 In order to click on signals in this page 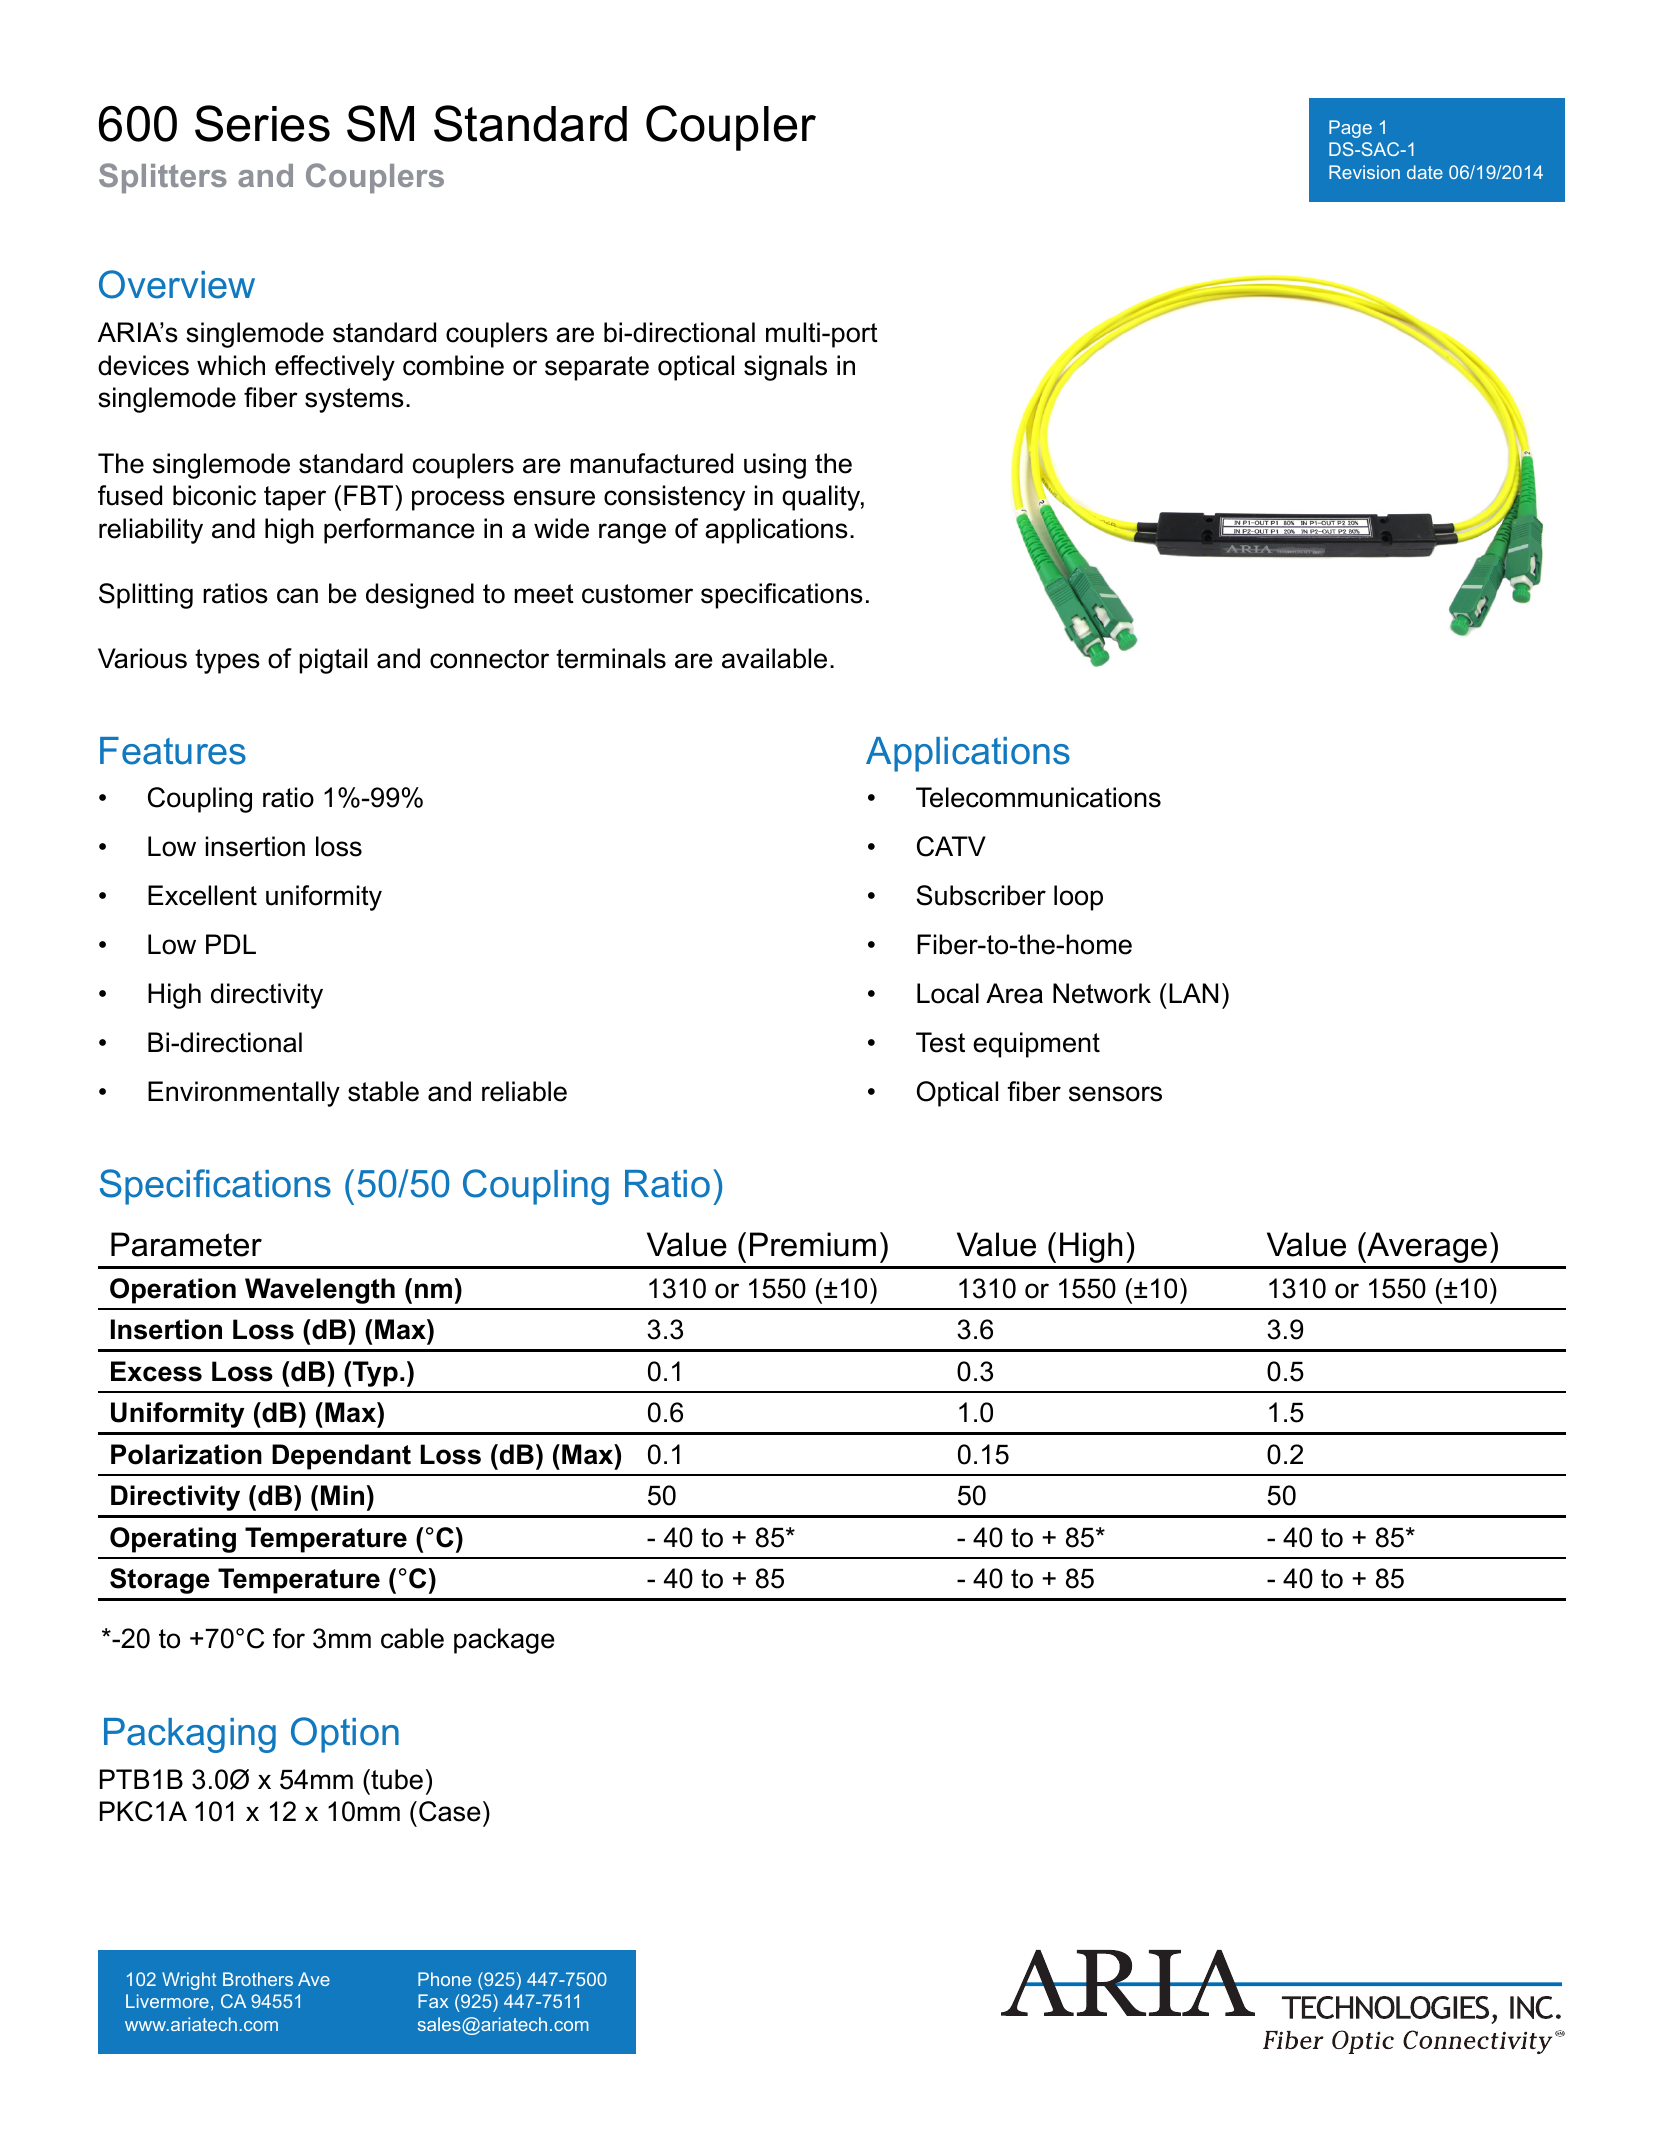, I will do `click(785, 368)`.
